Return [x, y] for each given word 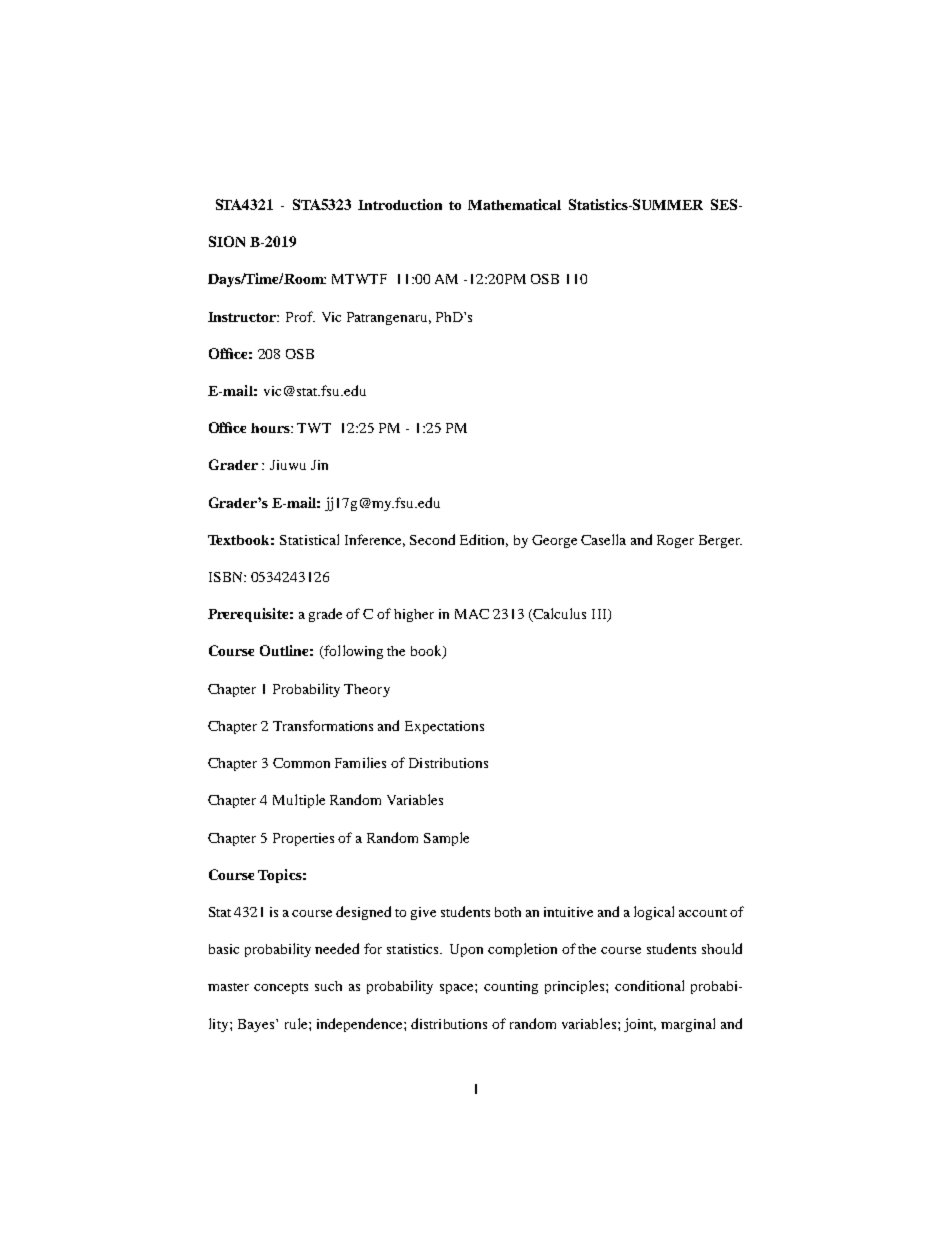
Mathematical [514, 204]
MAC [472, 614]
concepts [281, 988]
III [600, 615]
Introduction [400, 204]
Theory [367, 690]
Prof [300, 316]
